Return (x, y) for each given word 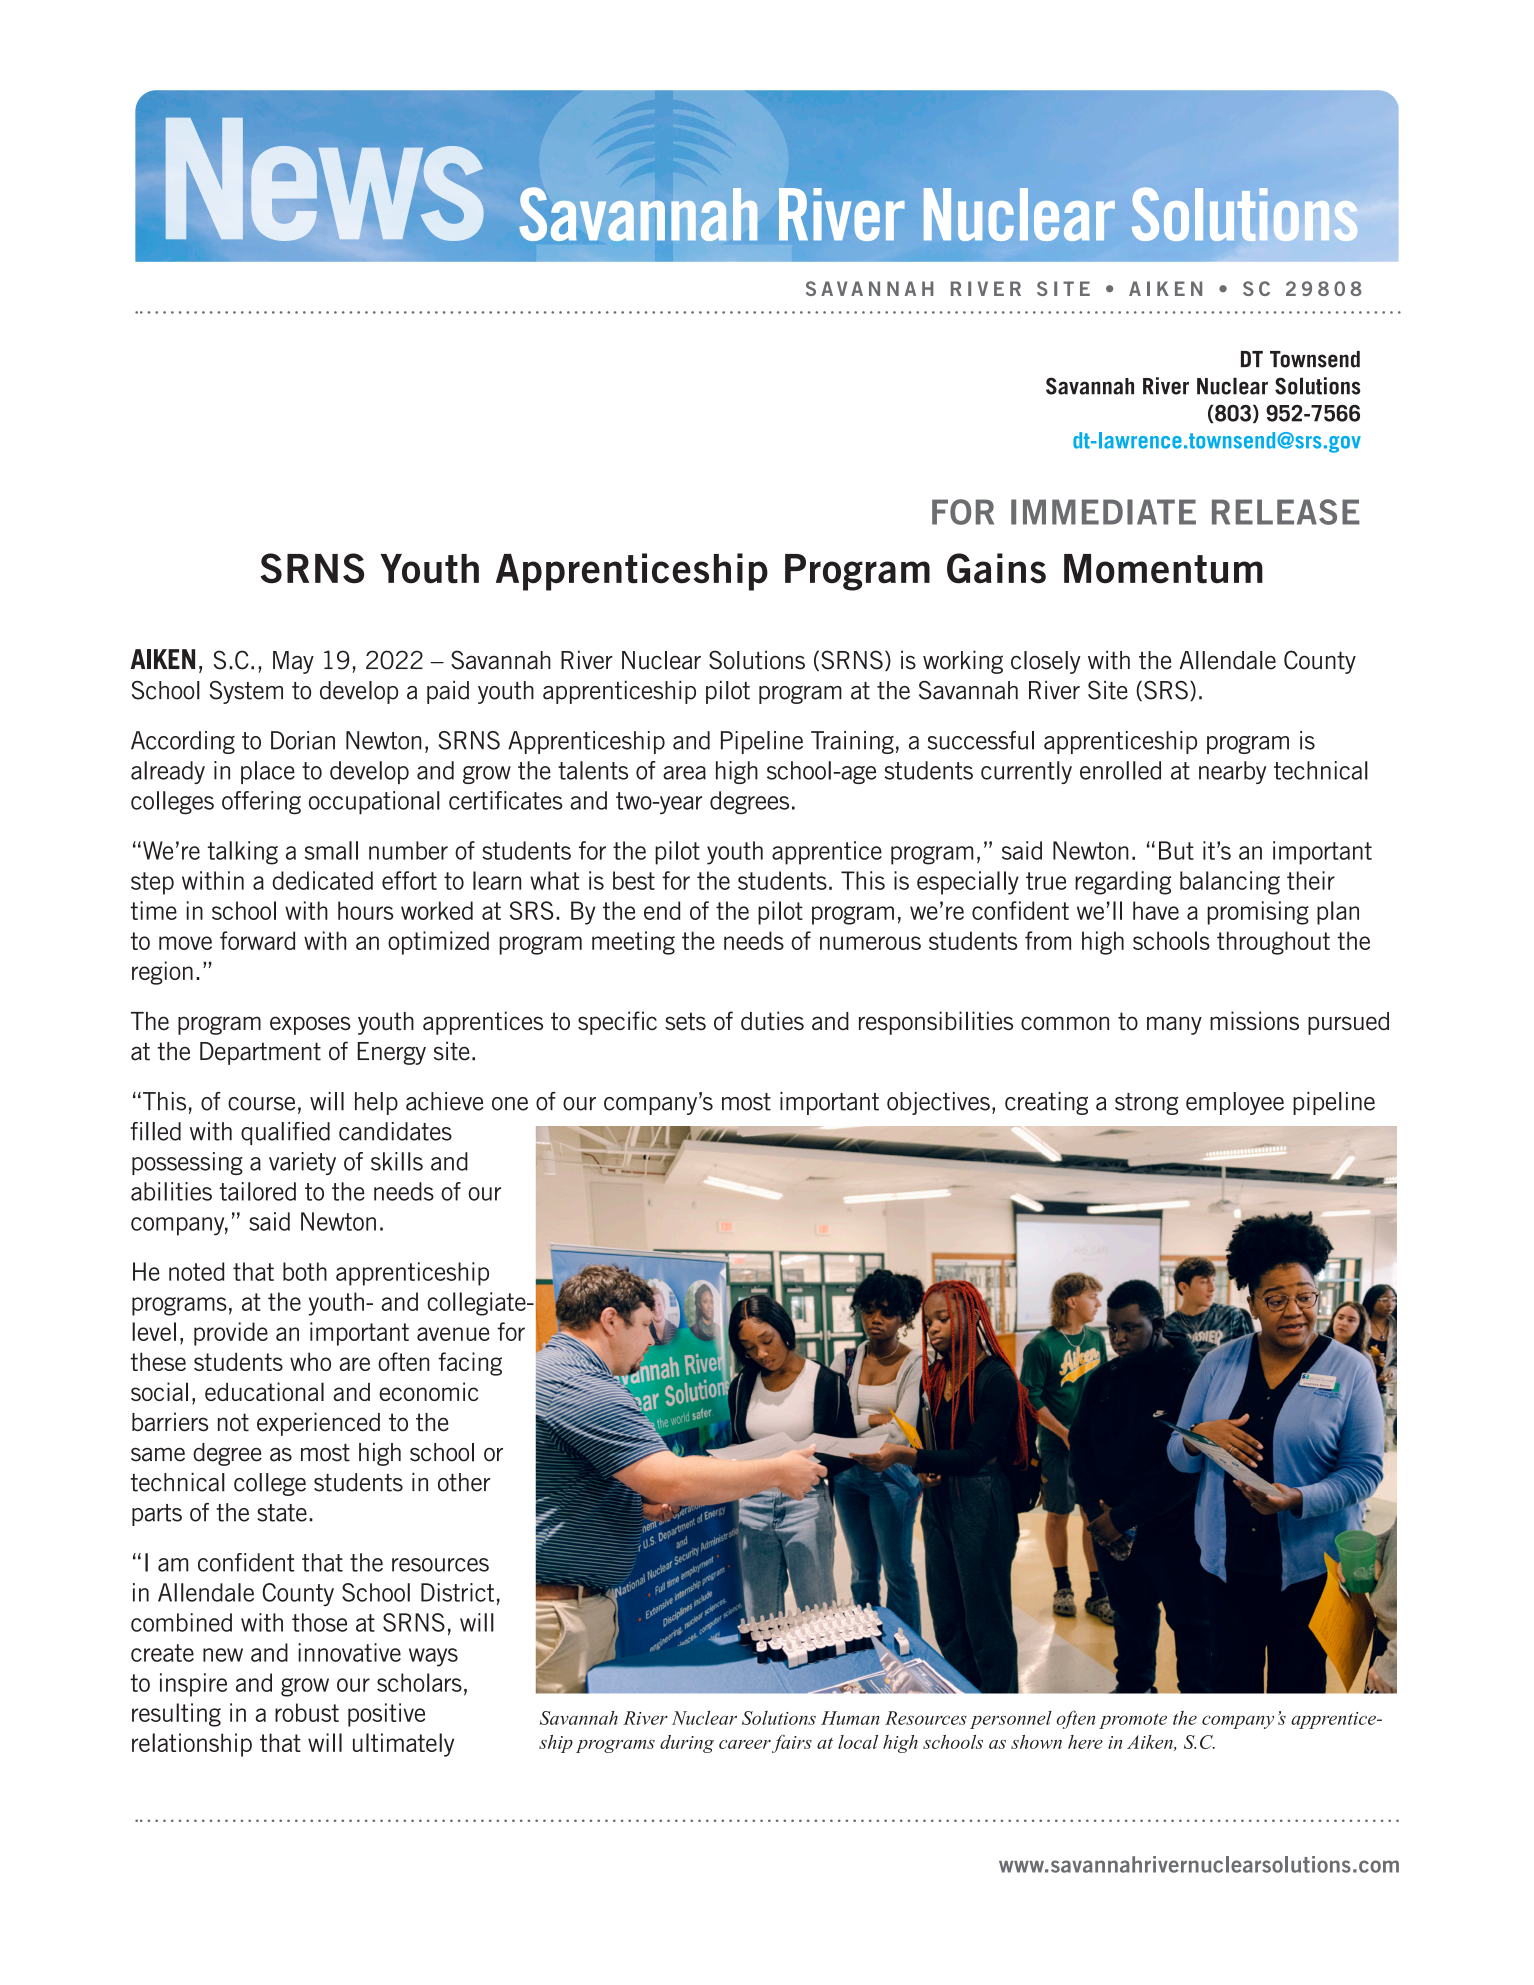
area (684, 773)
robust (307, 1712)
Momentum (1163, 569)
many (1174, 1025)
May (293, 662)
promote (1133, 1721)
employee (1235, 1103)
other (464, 1482)
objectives (938, 1103)
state (282, 1513)
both (305, 1271)
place (268, 772)
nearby (1233, 772)
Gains (996, 568)
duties (772, 1021)
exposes (310, 1025)
